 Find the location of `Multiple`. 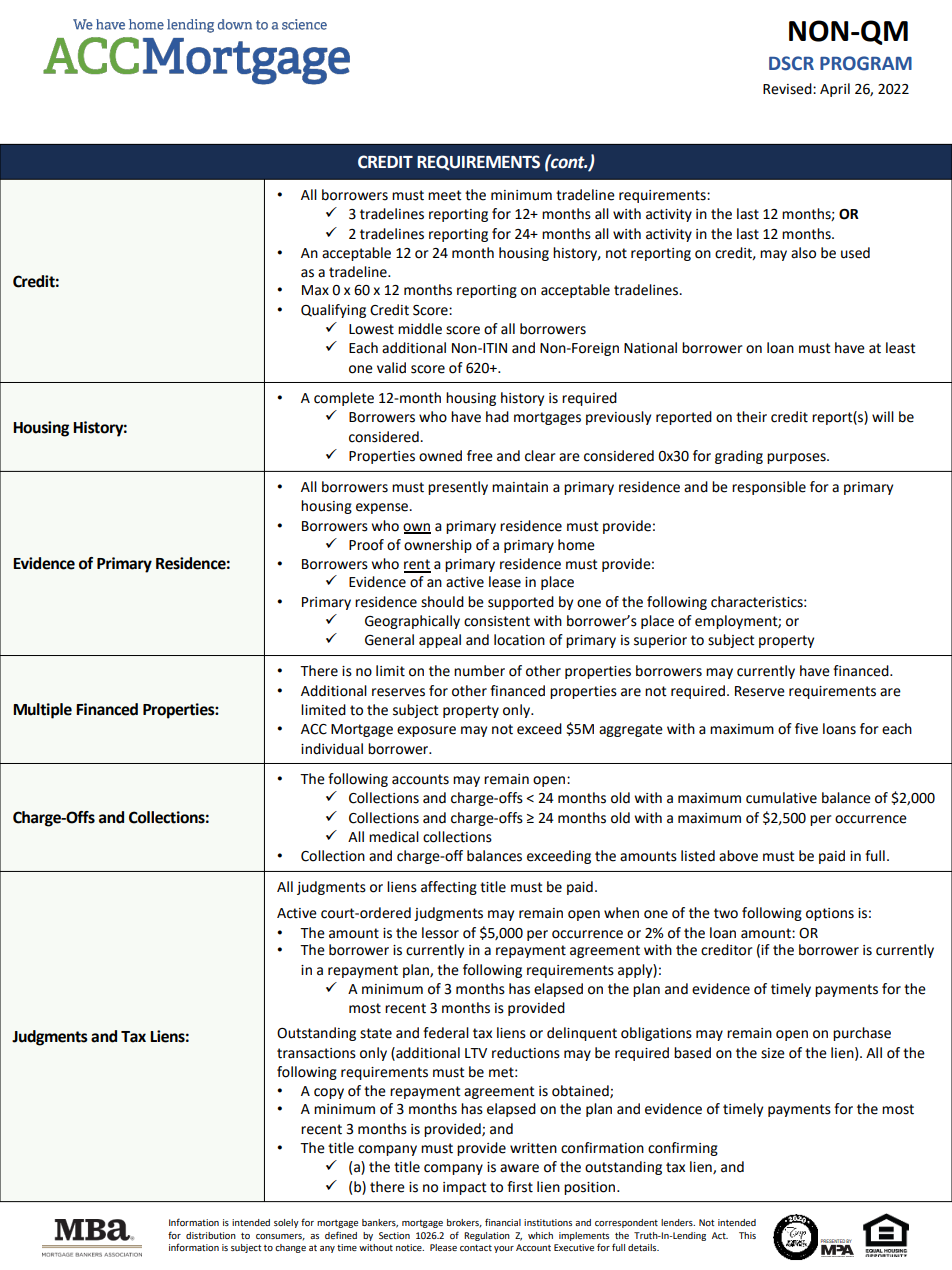

Multiple is located at coordinates (42, 711).
